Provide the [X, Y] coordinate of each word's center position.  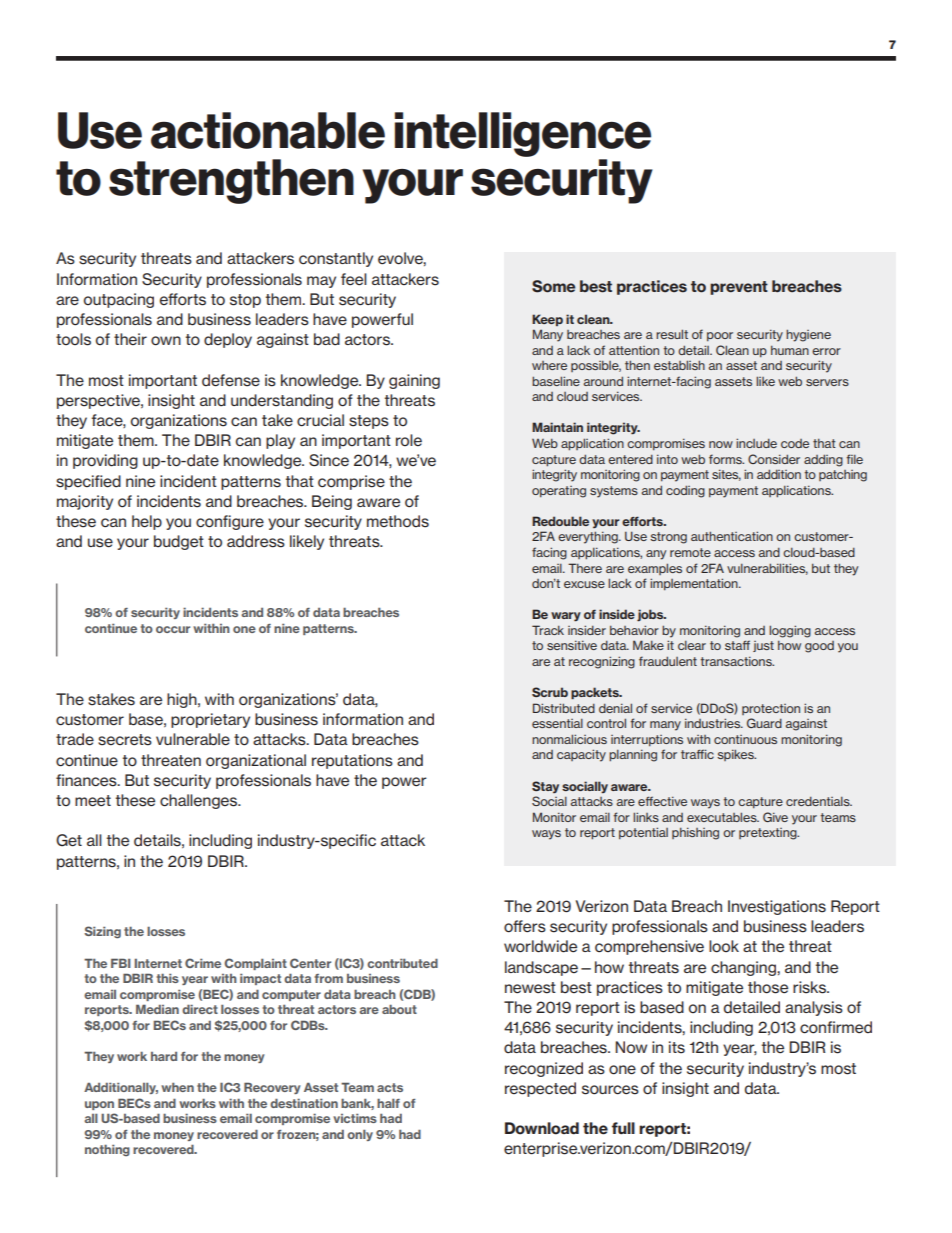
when [177, 1087]
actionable [268, 130]
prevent [739, 288]
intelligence [523, 134]
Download [542, 1128]
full [623, 1128]
